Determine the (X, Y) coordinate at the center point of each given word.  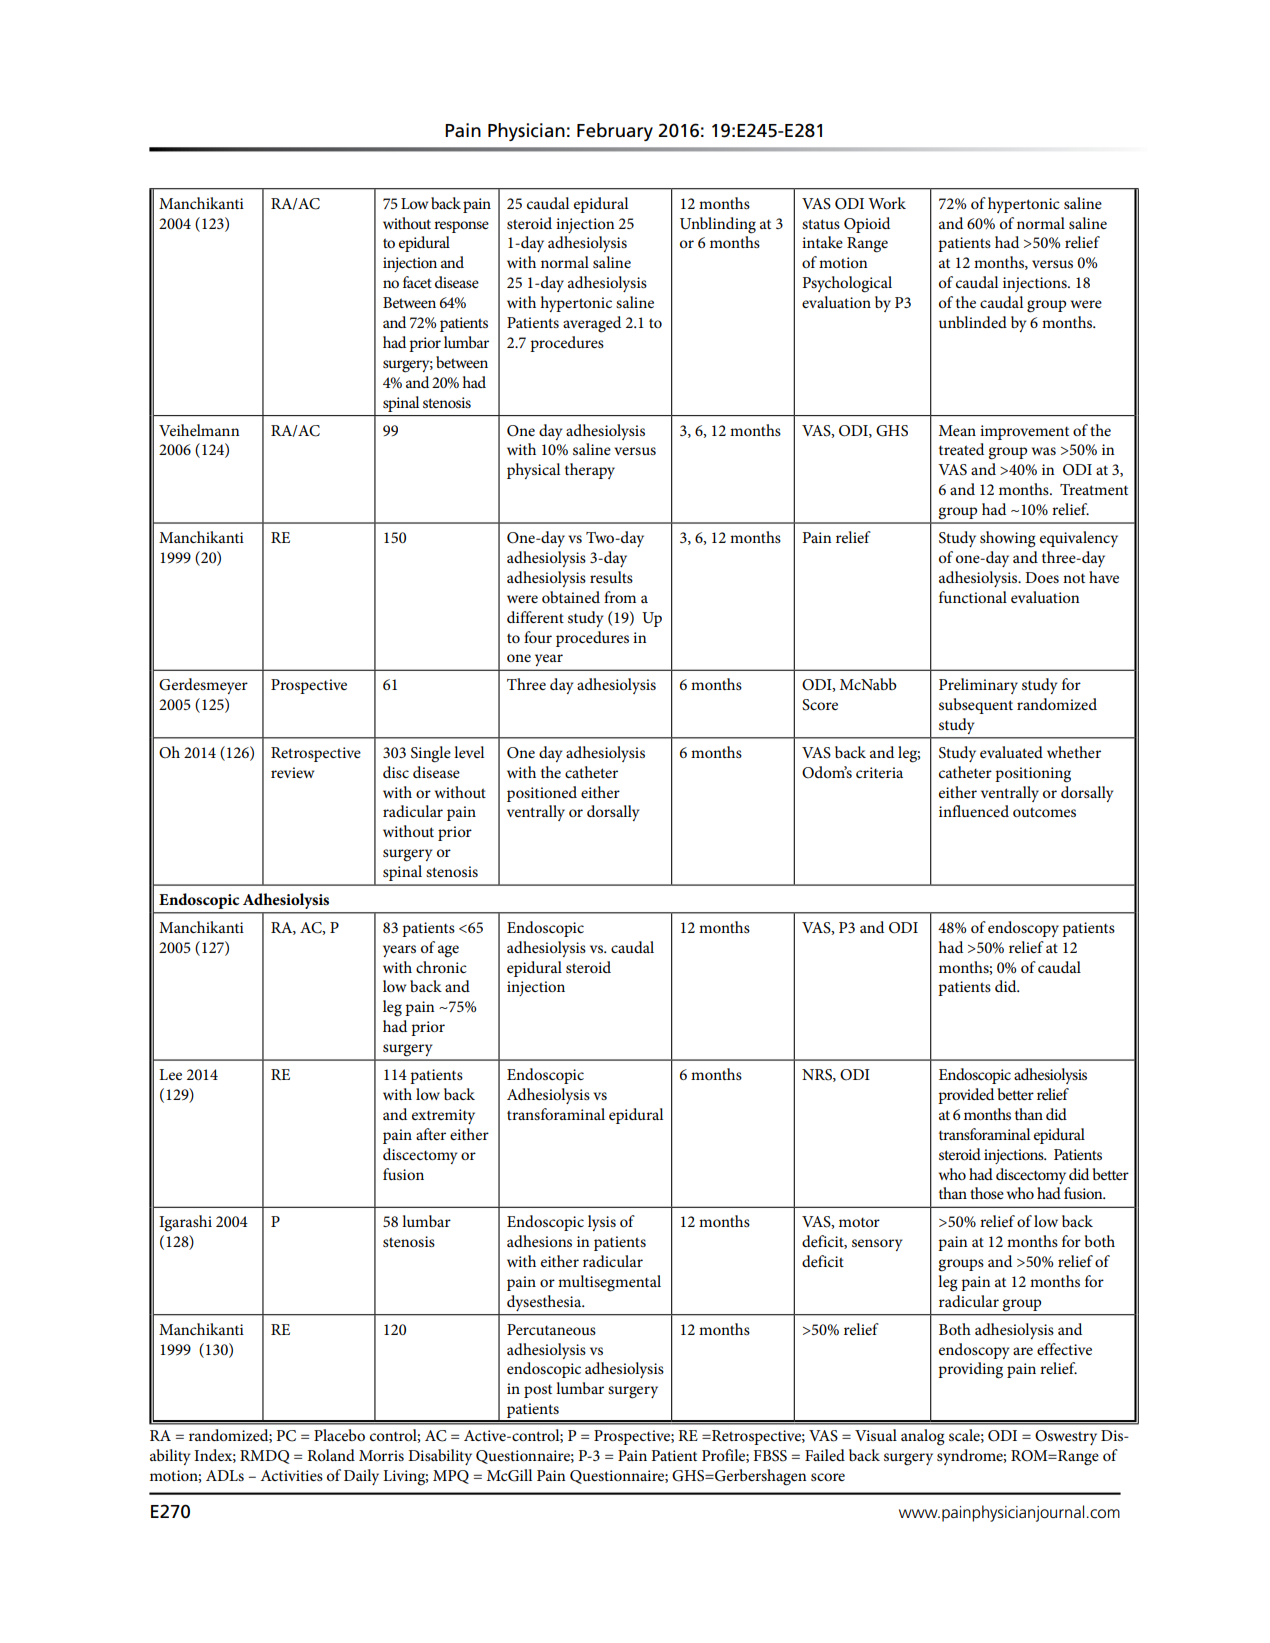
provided (966, 1096)
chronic (441, 967)
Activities (291, 1475)
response (461, 227)
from (620, 597)
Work (887, 203)
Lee (170, 1074)
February (615, 132)
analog (923, 1437)
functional (973, 597)
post (538, 1391)
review (292, 772)
